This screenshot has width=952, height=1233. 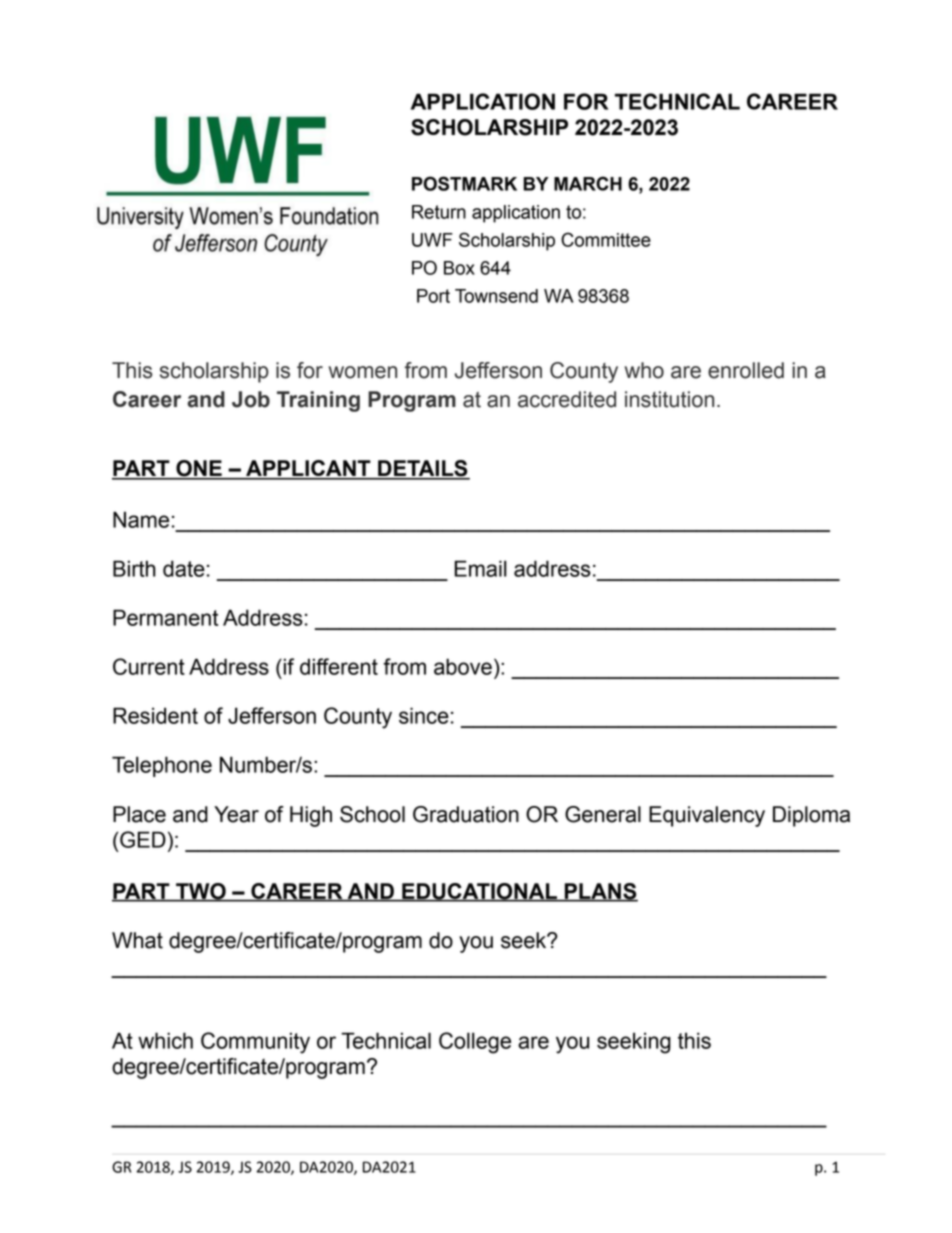 I want to click on Return, so click(x=439, y=212).
